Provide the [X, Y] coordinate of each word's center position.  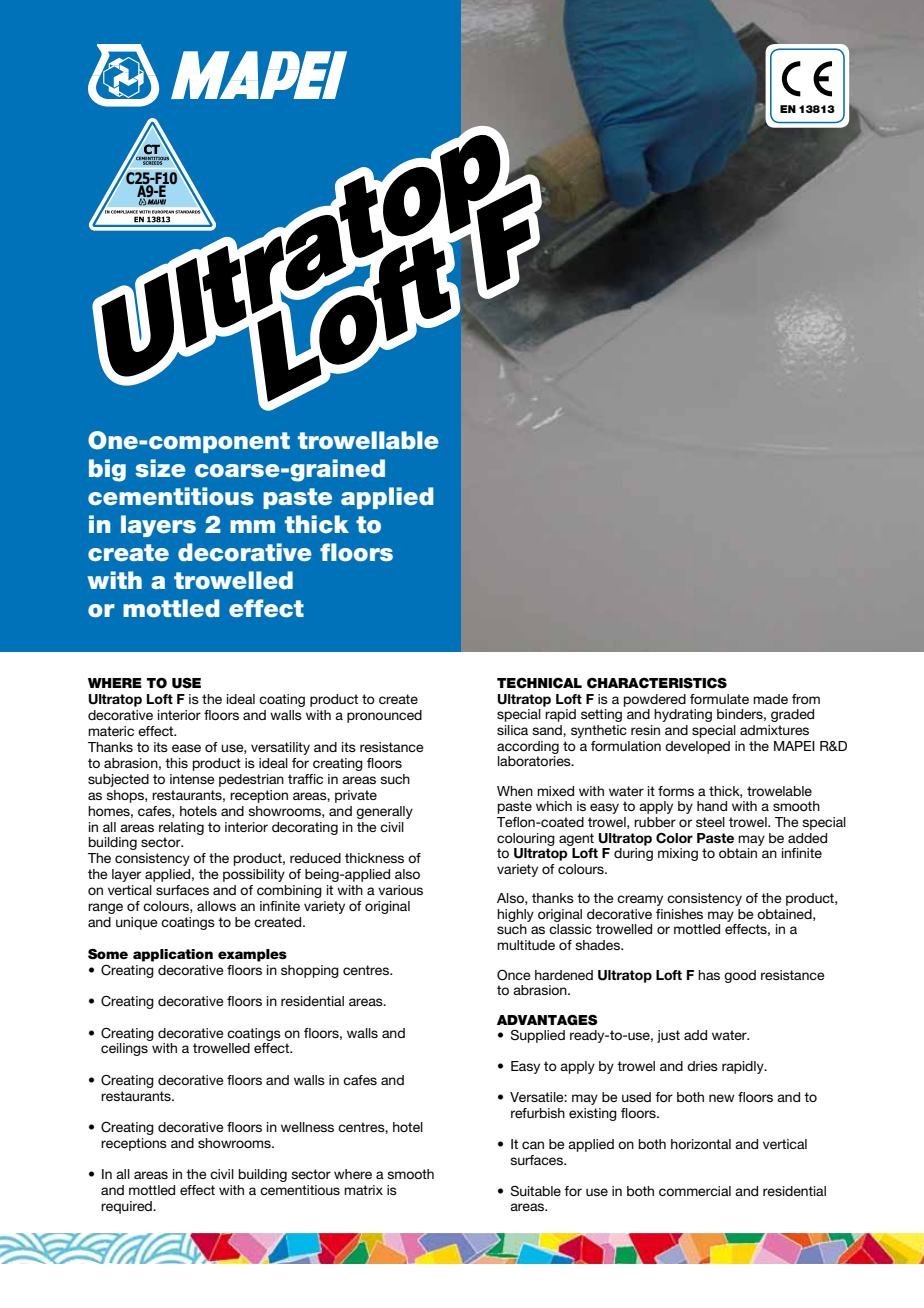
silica [512, 730]
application [173, 955]
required [127, 1207]
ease [186, 748]
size [160, 468]
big [107, 470]
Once [514, 975]
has [709, 975]
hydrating [683, 715]
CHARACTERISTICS [657, 683]
